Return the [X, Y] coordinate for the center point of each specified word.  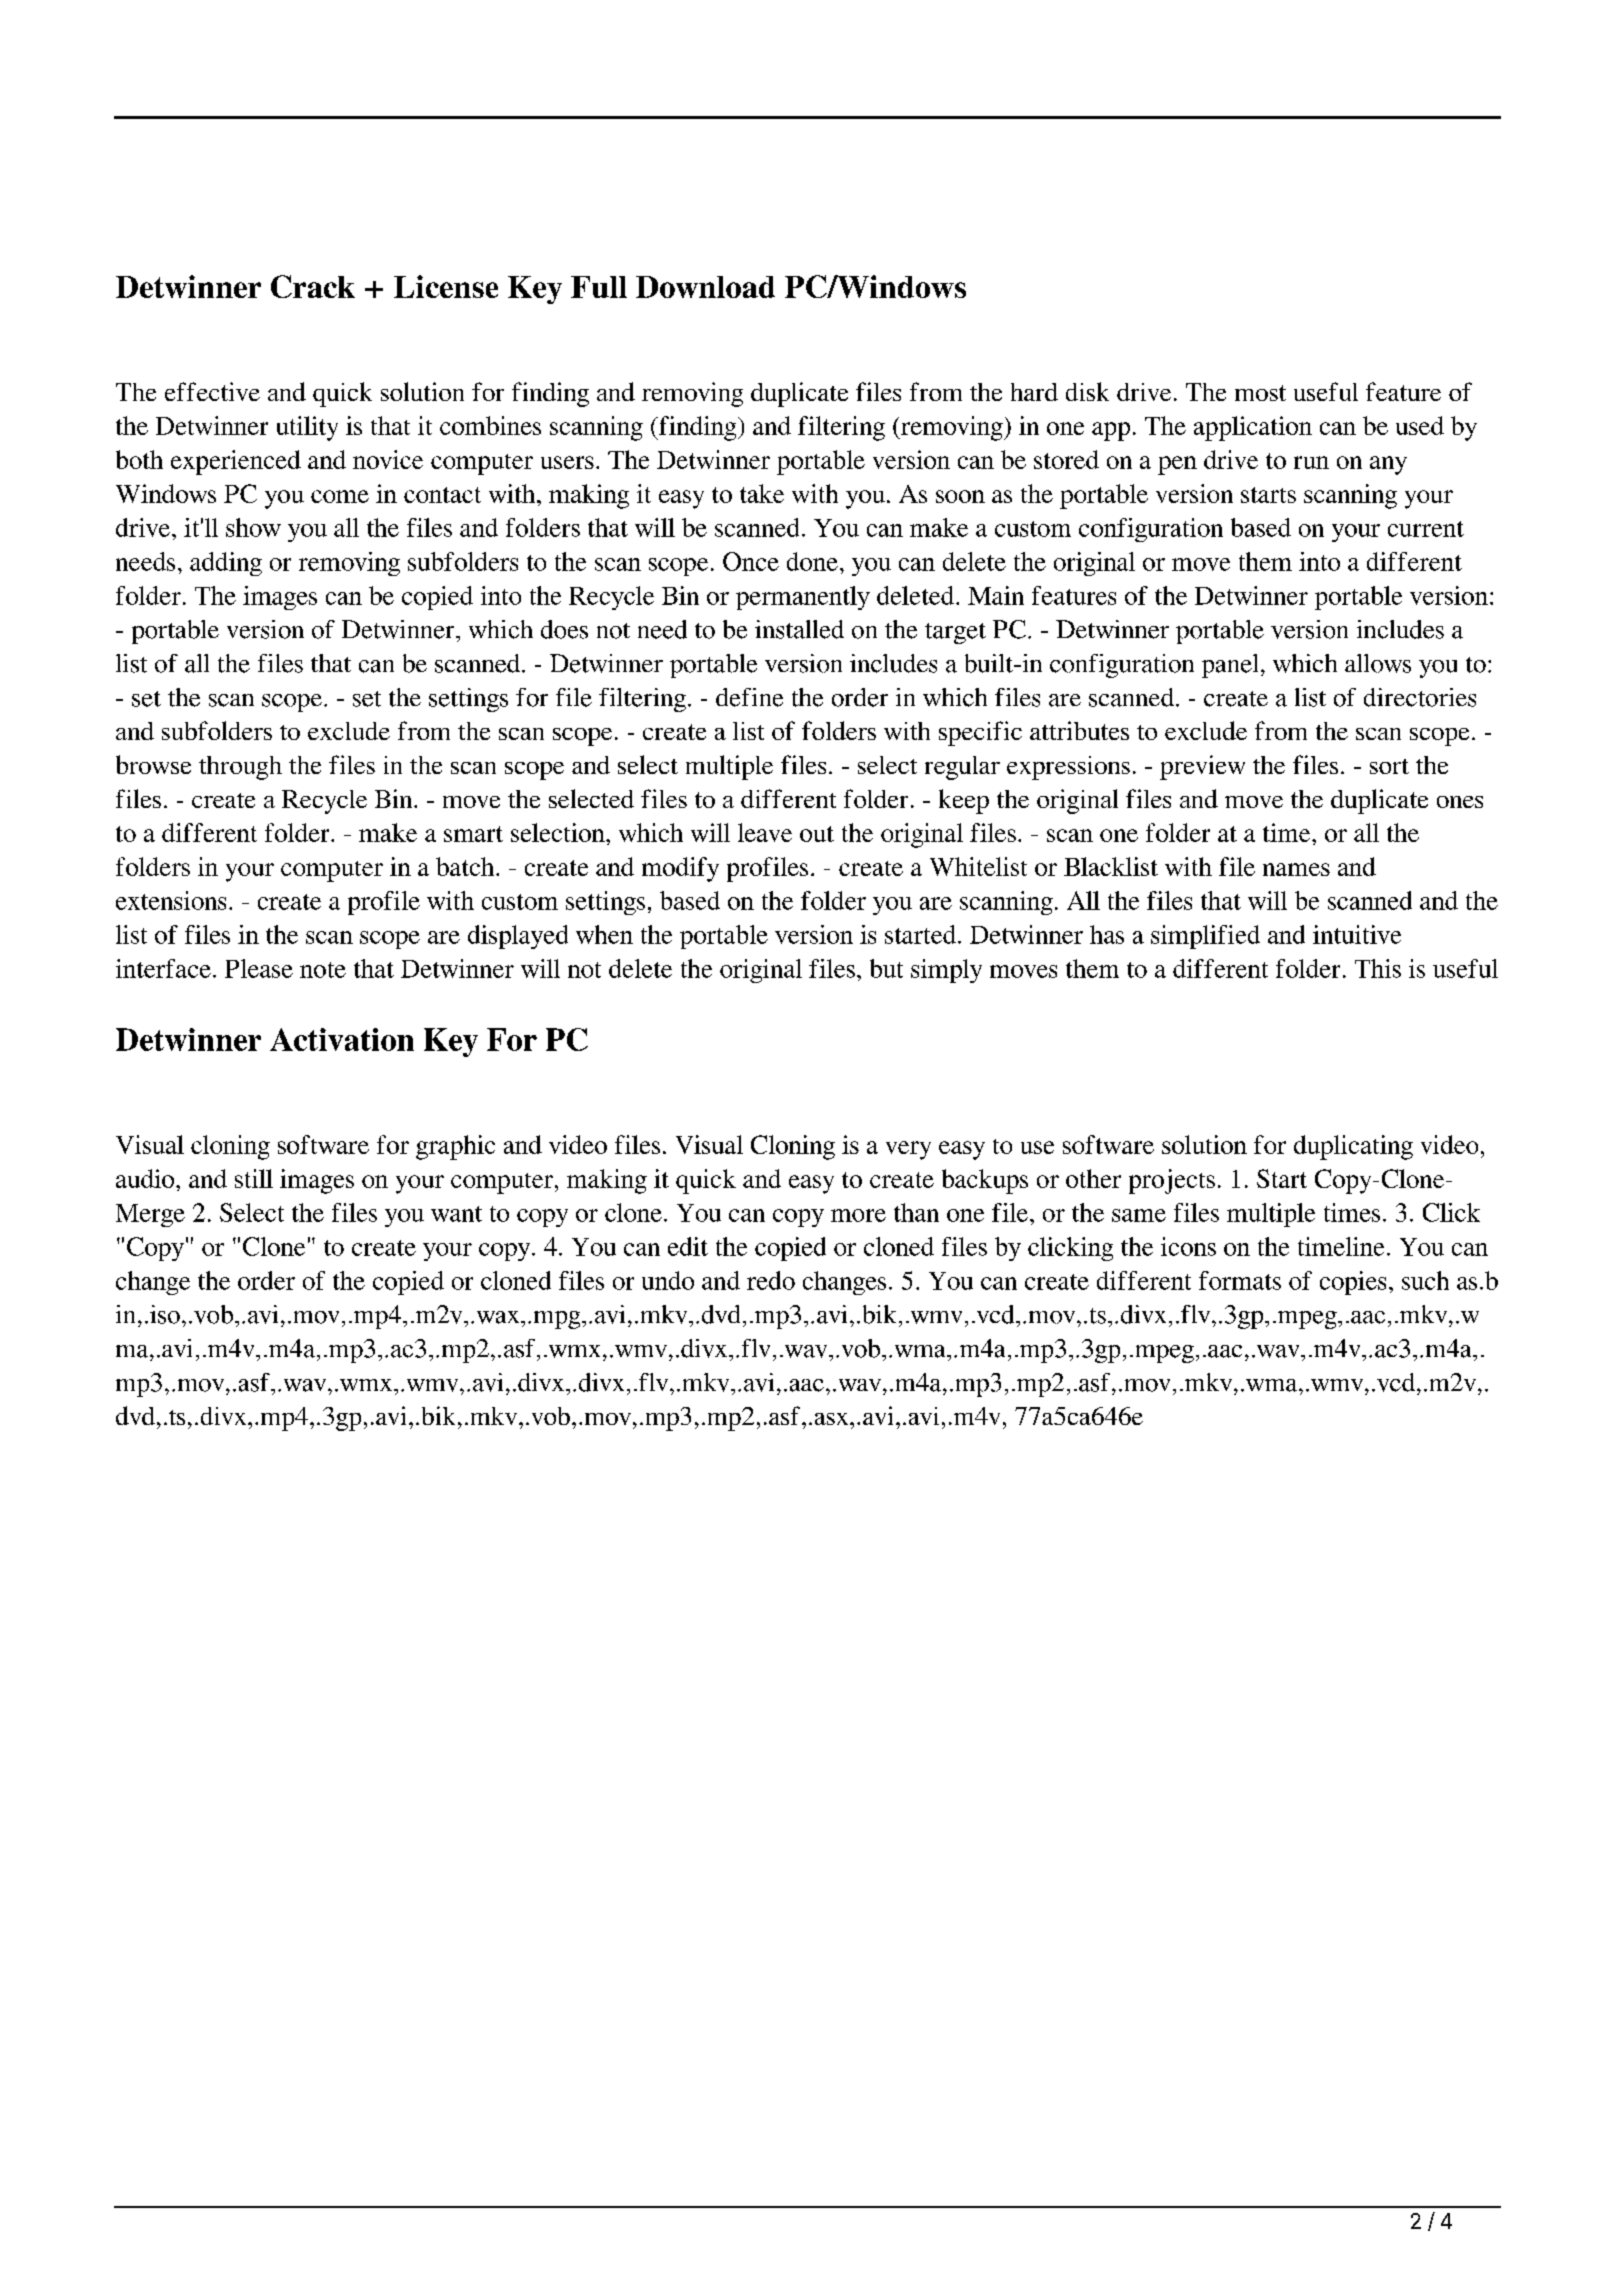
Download [705, 287]
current [1426, 529]
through [240, 768]
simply [946, 971]
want [456, 1214]
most [1260, 393]
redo [771, 1280]
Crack [313, 286]
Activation [342, 1039]
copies [1353, 1283]
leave [765, 832]
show [253, 527]
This [1378, 968]
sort [1389, 766]
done [812, 561]
